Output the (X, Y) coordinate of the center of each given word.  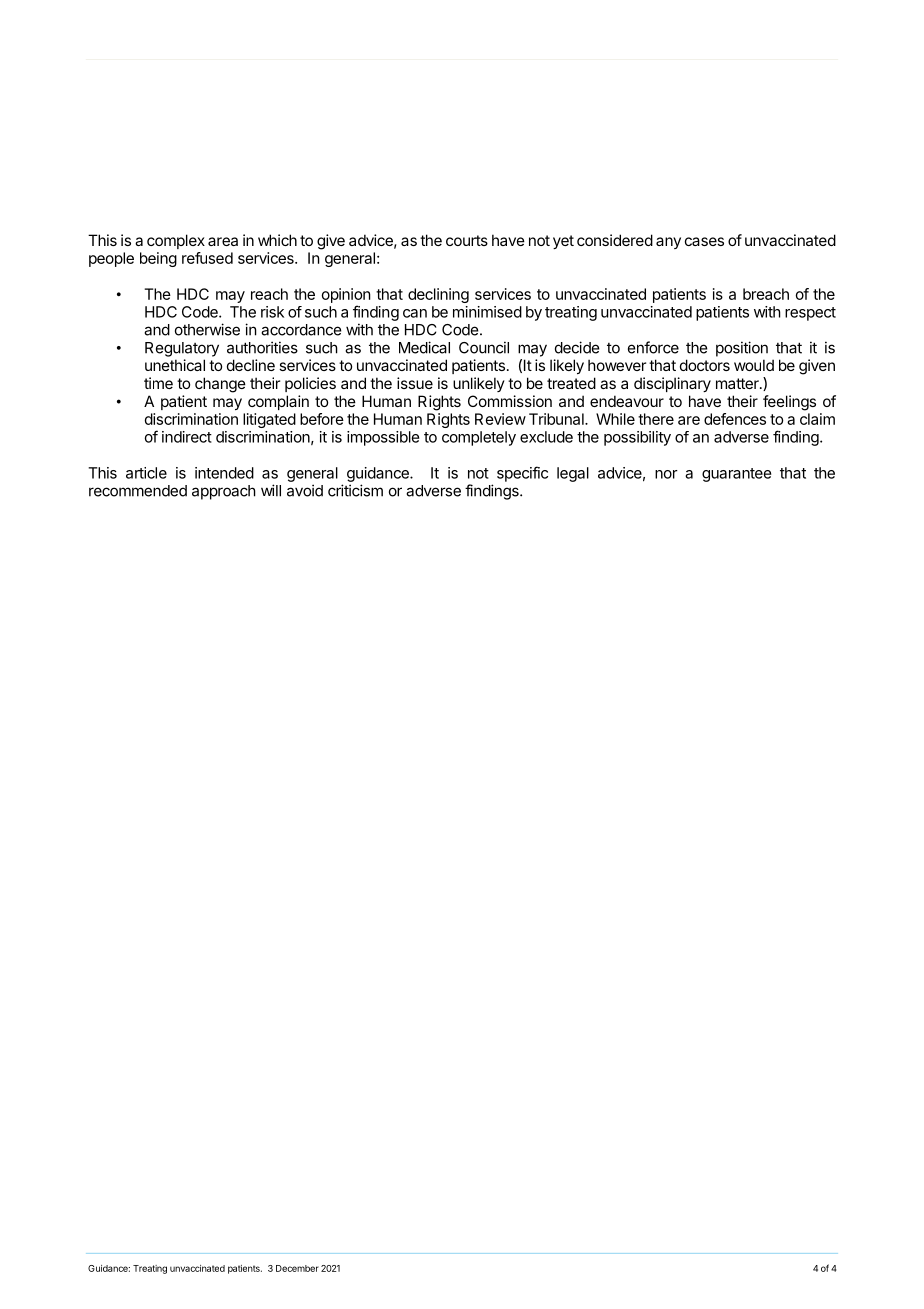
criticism (355, 490)
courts (467, 240)
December (297, 1268)
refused (207, 258)
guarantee (737, 475)
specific (522, 474)
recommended (138, 491)
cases (704, 241)
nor (666, 474)
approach (224, 492)
